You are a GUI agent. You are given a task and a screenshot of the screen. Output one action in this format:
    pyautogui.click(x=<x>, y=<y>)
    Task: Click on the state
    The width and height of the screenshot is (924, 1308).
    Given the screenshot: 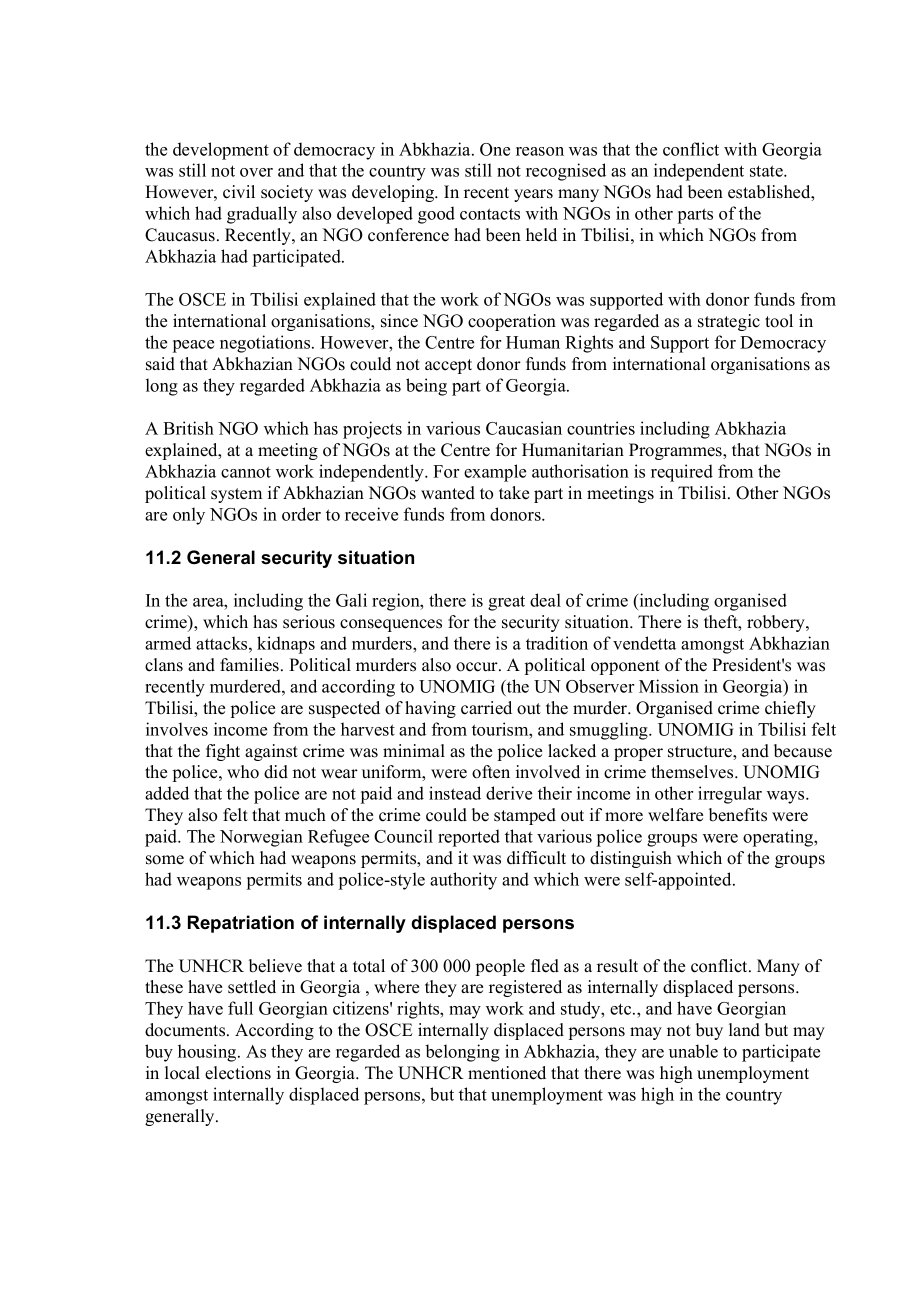 What is the action you would take?
    pyautogui.click(x=767, y=171)
